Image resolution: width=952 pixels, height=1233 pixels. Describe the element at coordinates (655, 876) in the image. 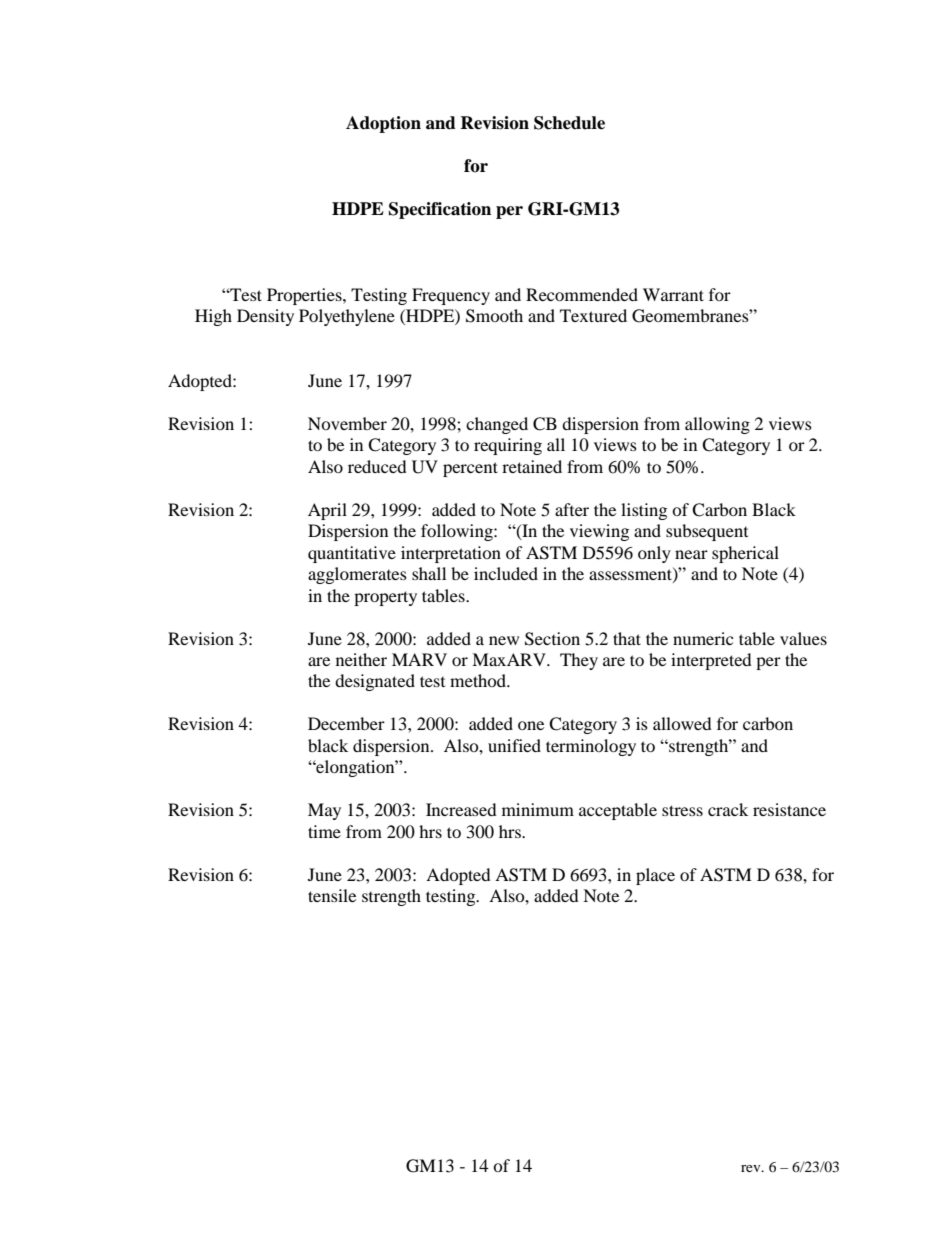

I see `place` at that location.
